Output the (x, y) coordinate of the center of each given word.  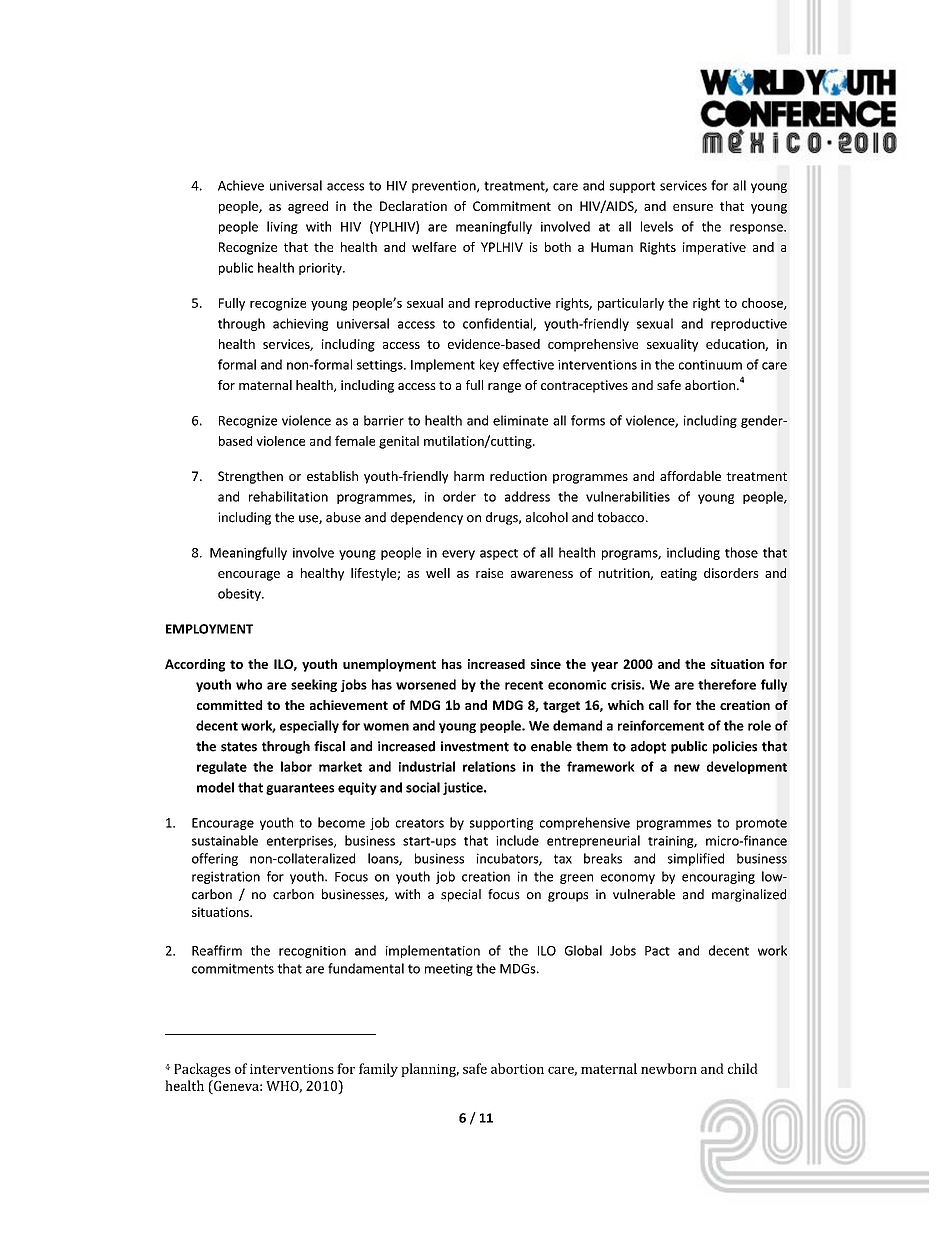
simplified (696, 859)
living (282, 227)
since (546, 664)
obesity (240, 594)
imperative (714, 248)
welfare (434, 247)
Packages (202, 1070)
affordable (690, 476)
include (517, 840)
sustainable (225, 840)
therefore (727, 684)
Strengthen (250, 477)
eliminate (520, 420)
